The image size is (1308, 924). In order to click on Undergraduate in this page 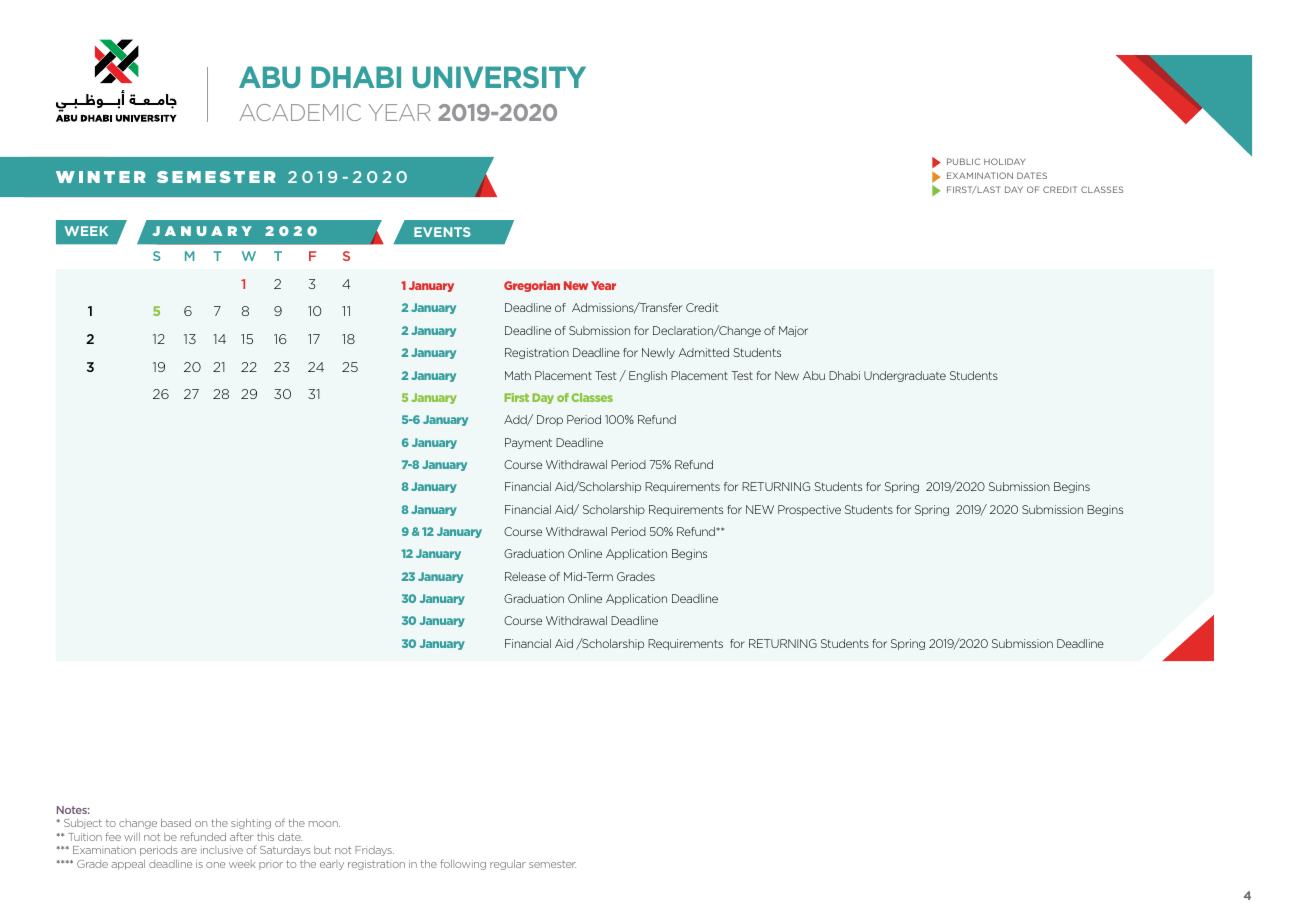, I will do `click(905, 376)`.
